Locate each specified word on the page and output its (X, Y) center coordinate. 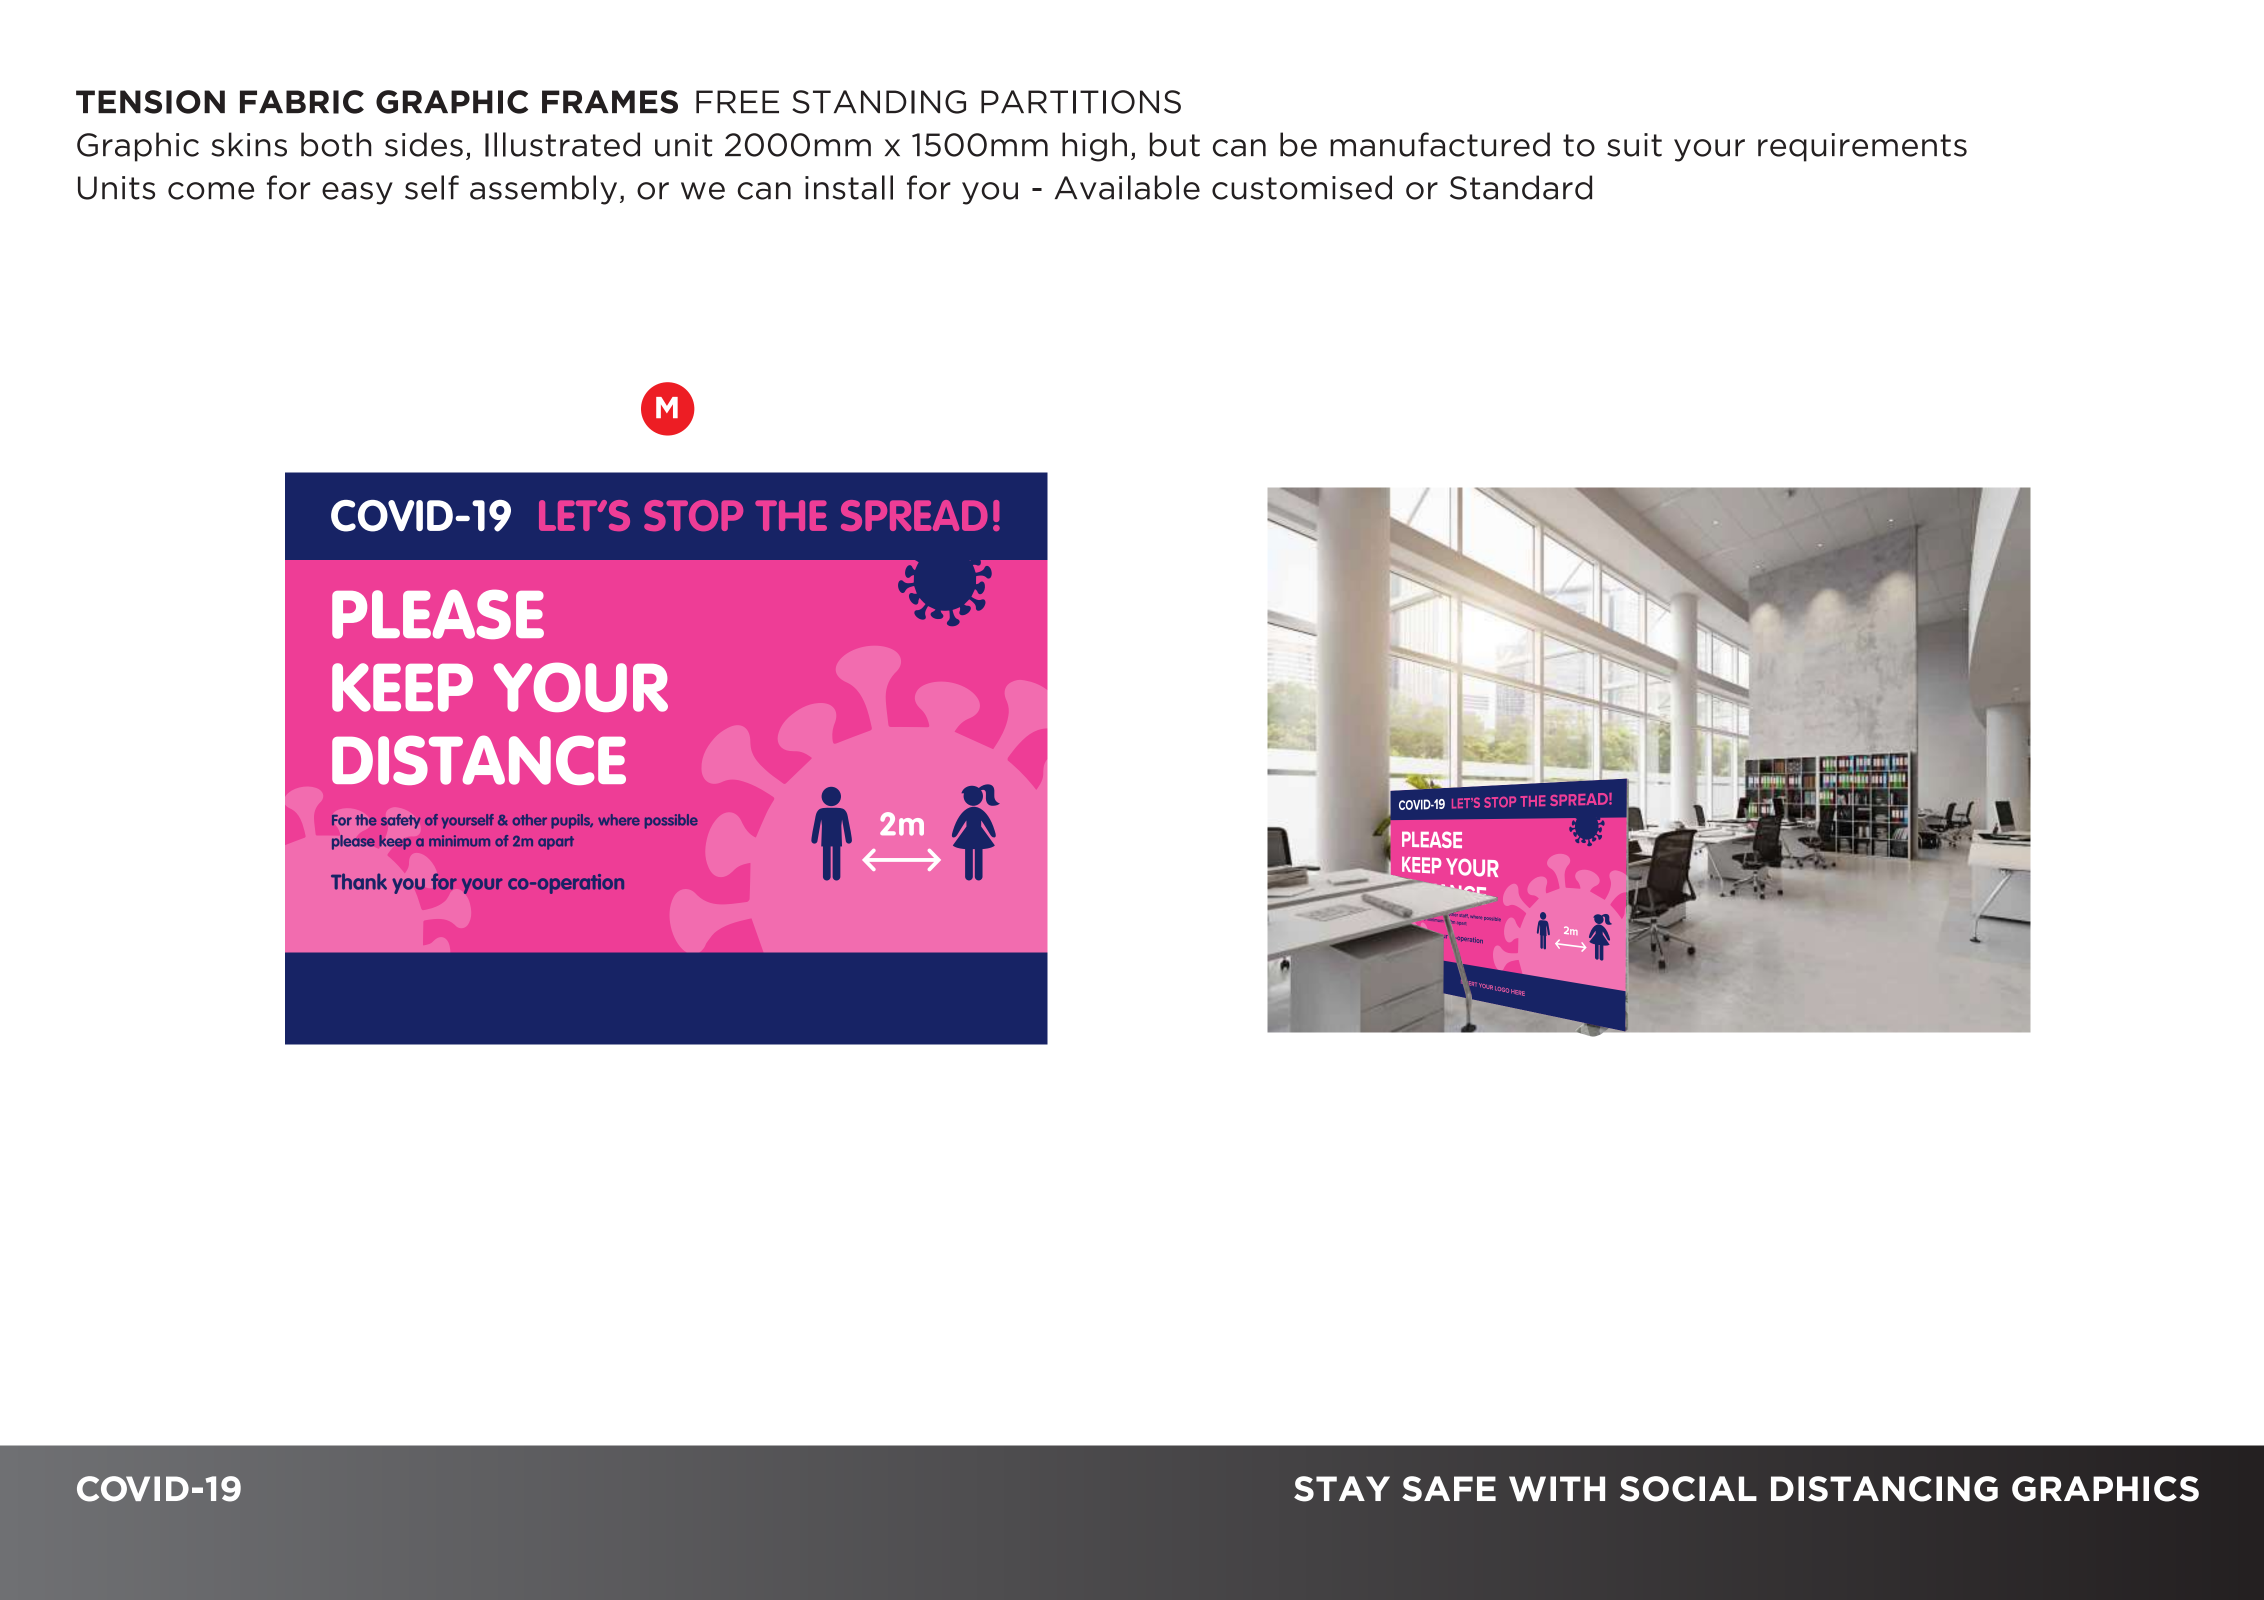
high (1094, 147)
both (336, 144)
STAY (1342, 1489)
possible (671, 821)
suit (1634, 145)
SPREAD (914, 515)
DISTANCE (479, 760)
